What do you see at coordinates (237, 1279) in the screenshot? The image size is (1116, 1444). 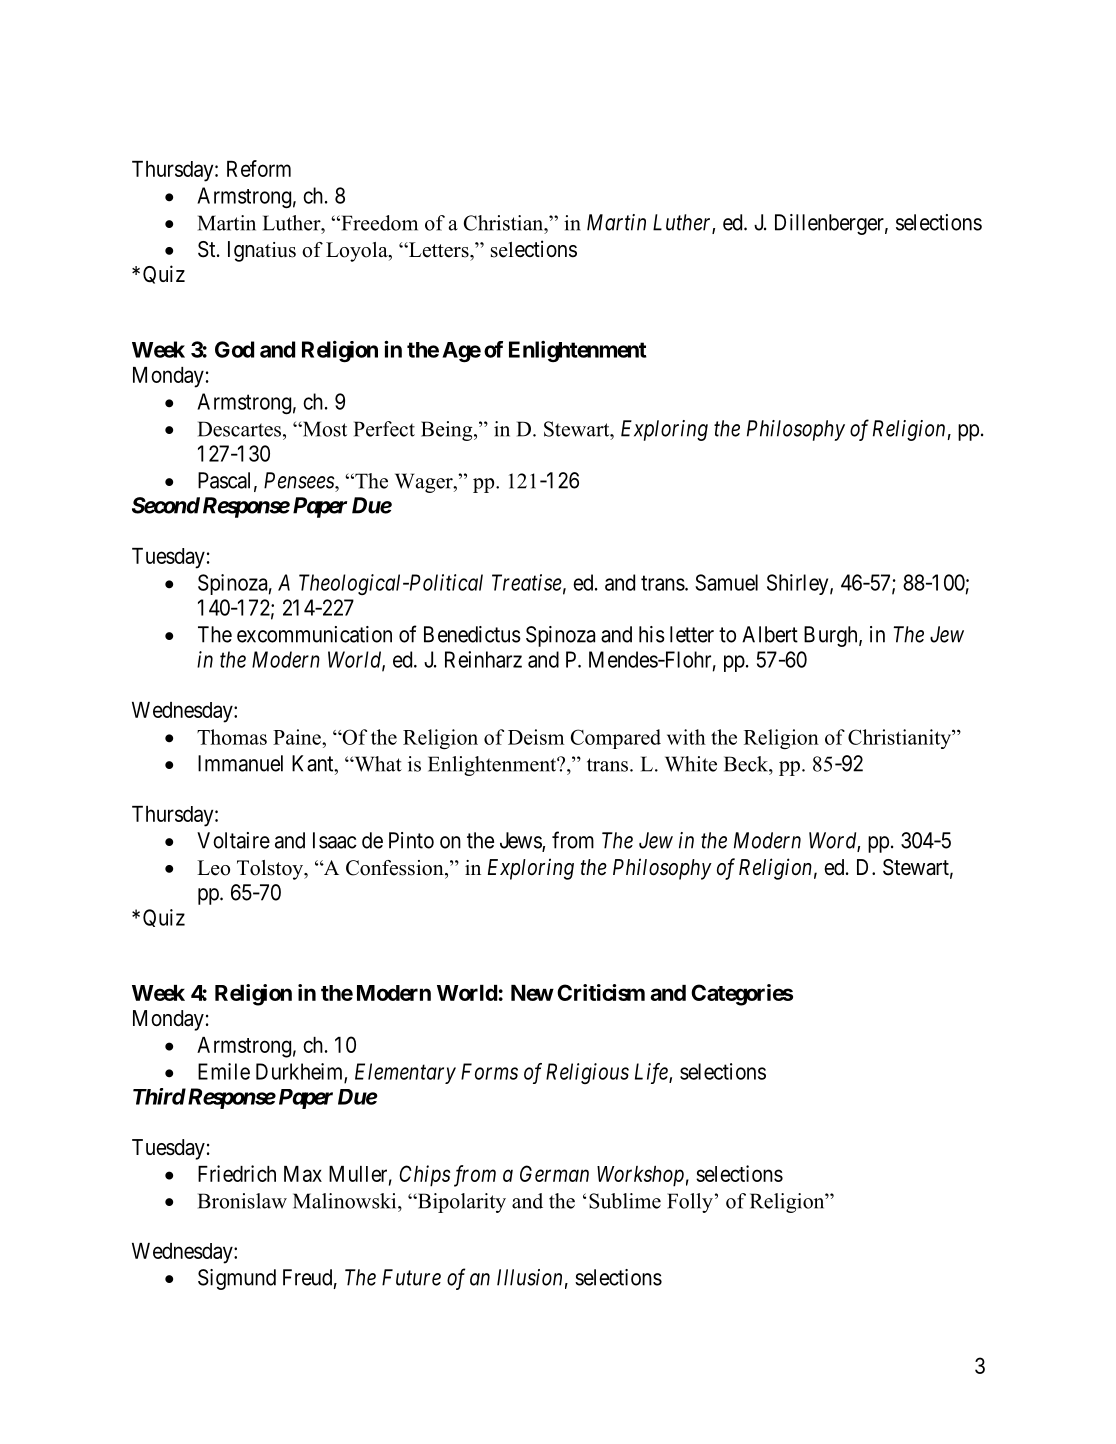 I see `Sigmund` at bounding box center [237, 1279].
